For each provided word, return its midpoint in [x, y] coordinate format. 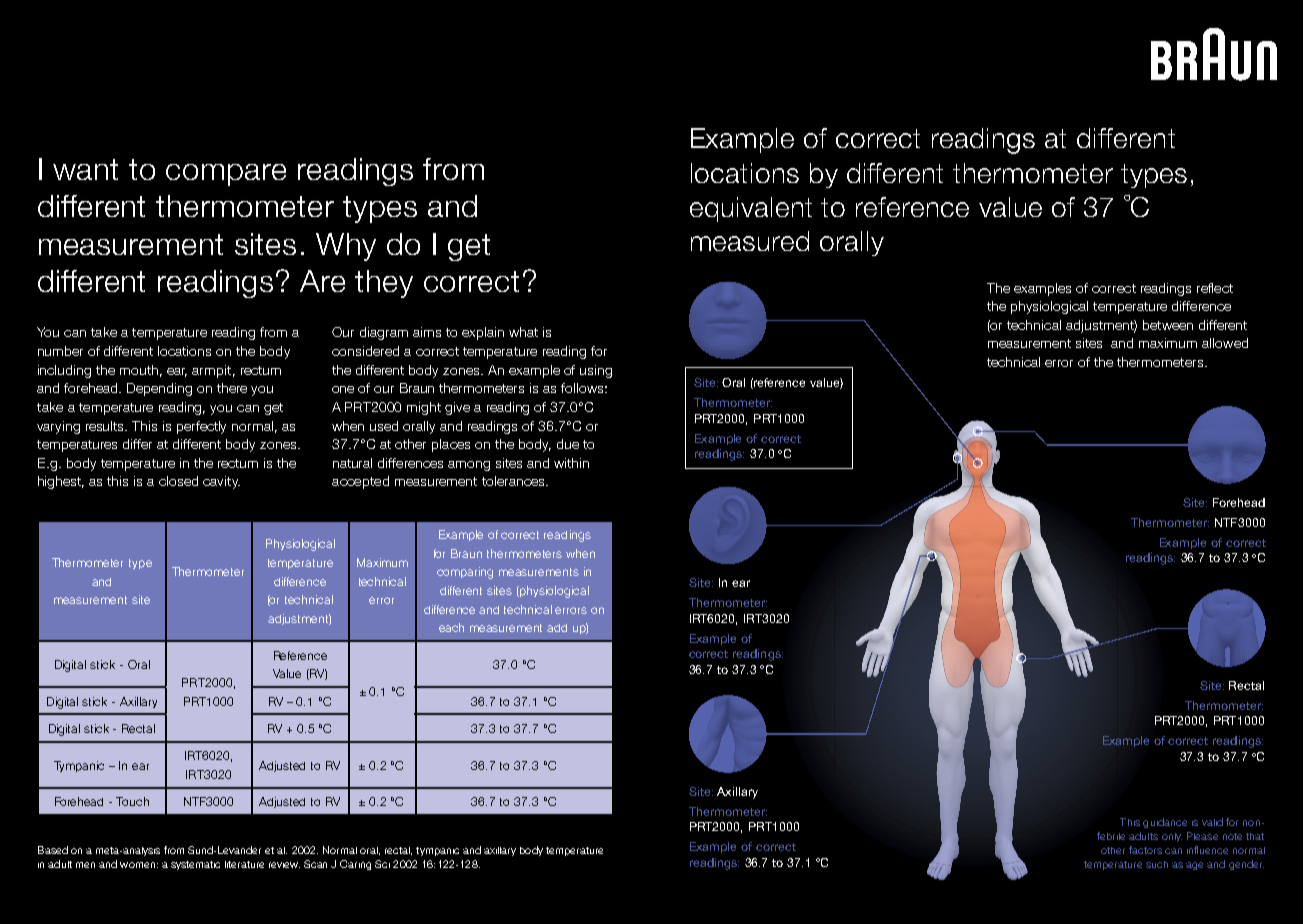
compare [226, 175]
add [557, 628]
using [596, 371]
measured [750, 241]
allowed [1225, 343]
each [451, 627]
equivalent [751, 209]
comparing [465, 573]
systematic [195, 865]
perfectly [201, 427]
